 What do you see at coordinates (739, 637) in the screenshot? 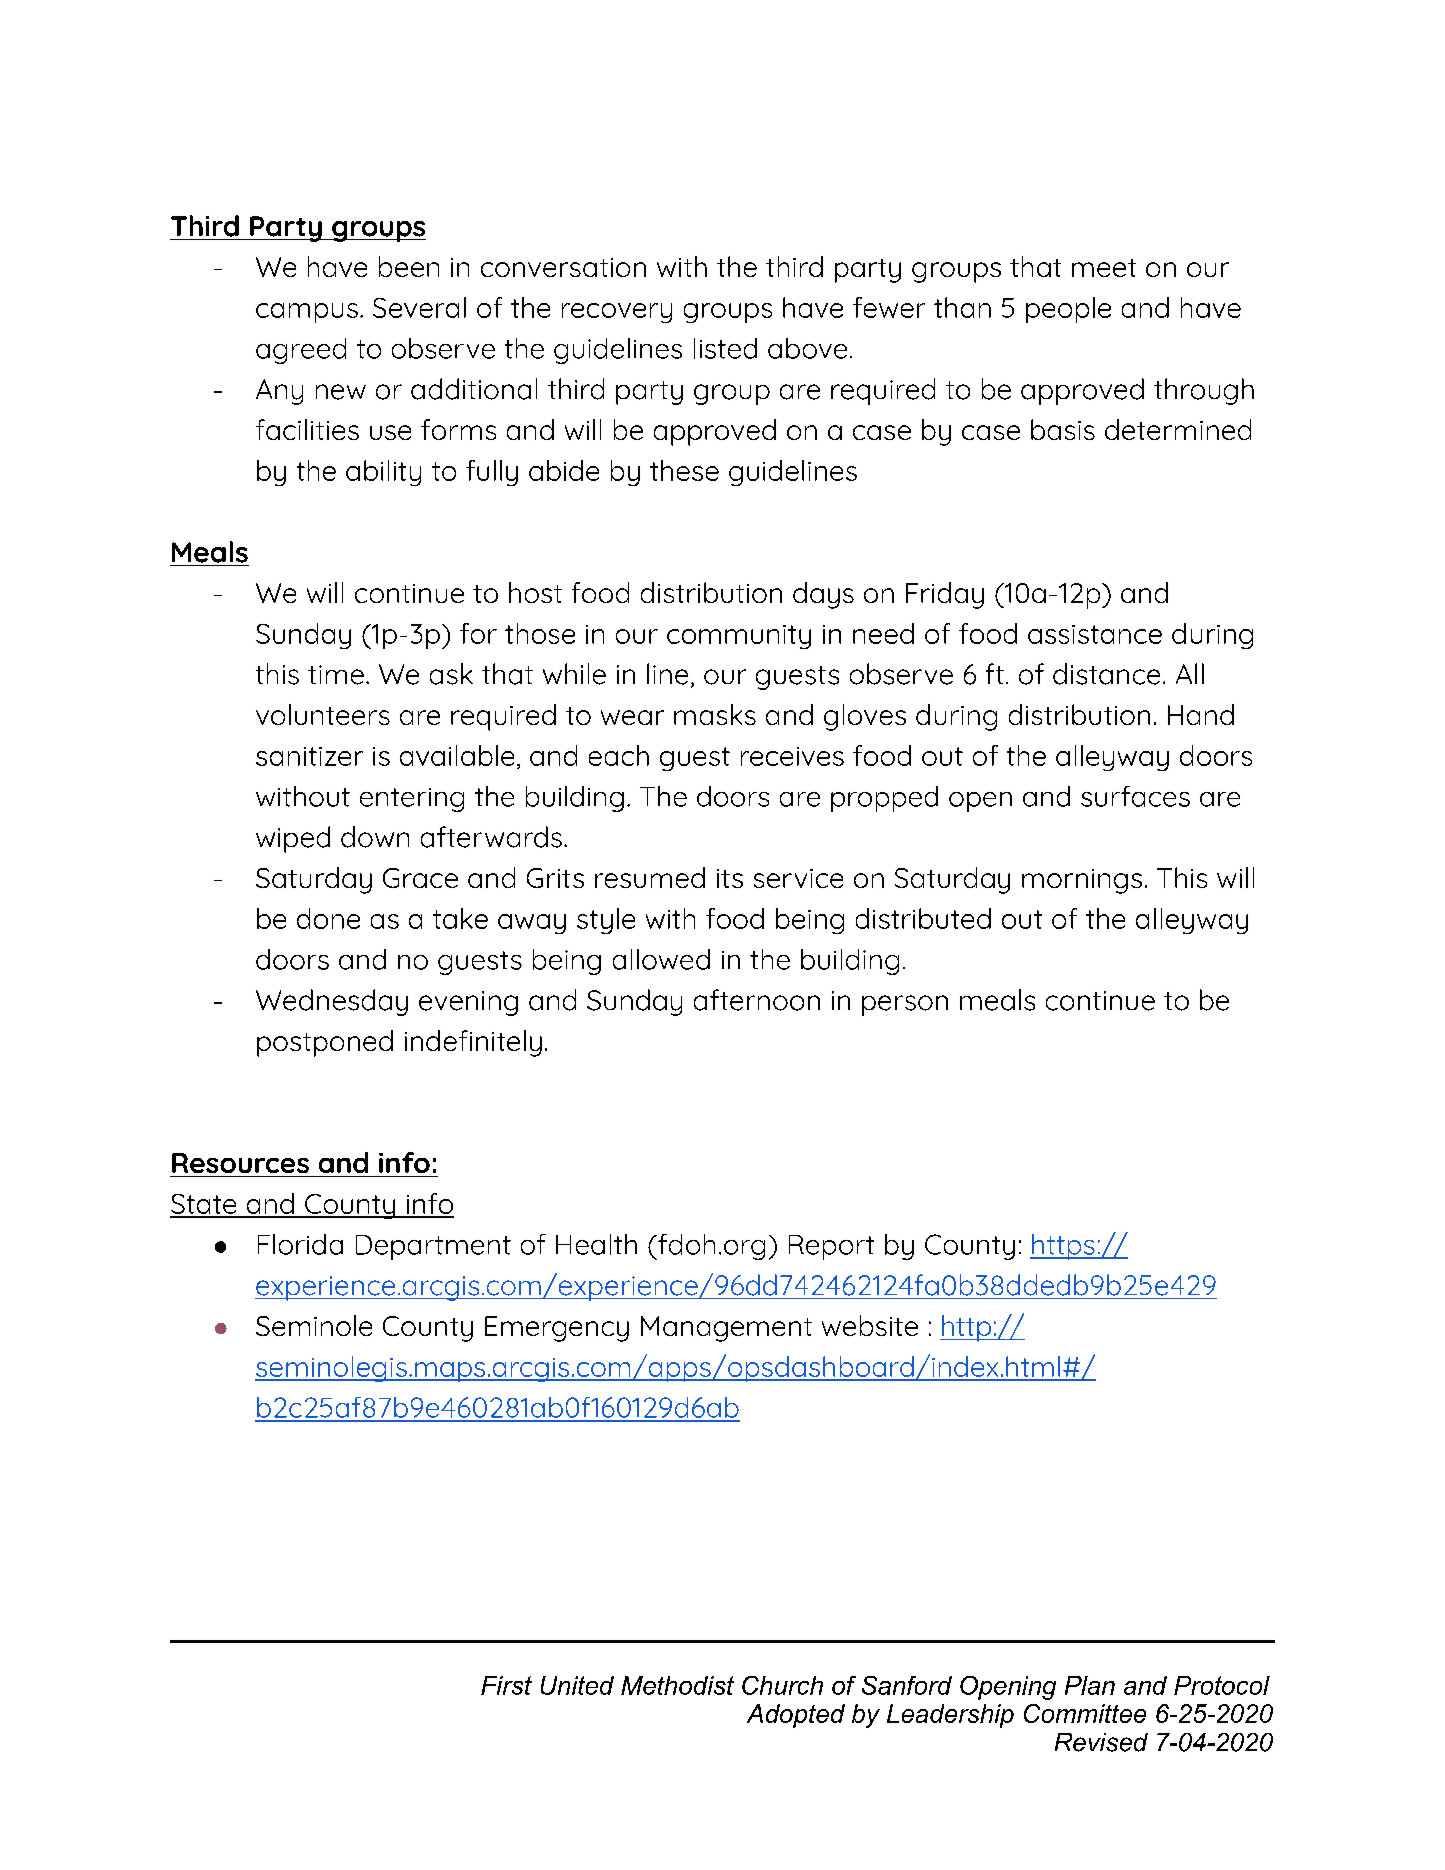
I see `community` at bounding box center [739, 637].
